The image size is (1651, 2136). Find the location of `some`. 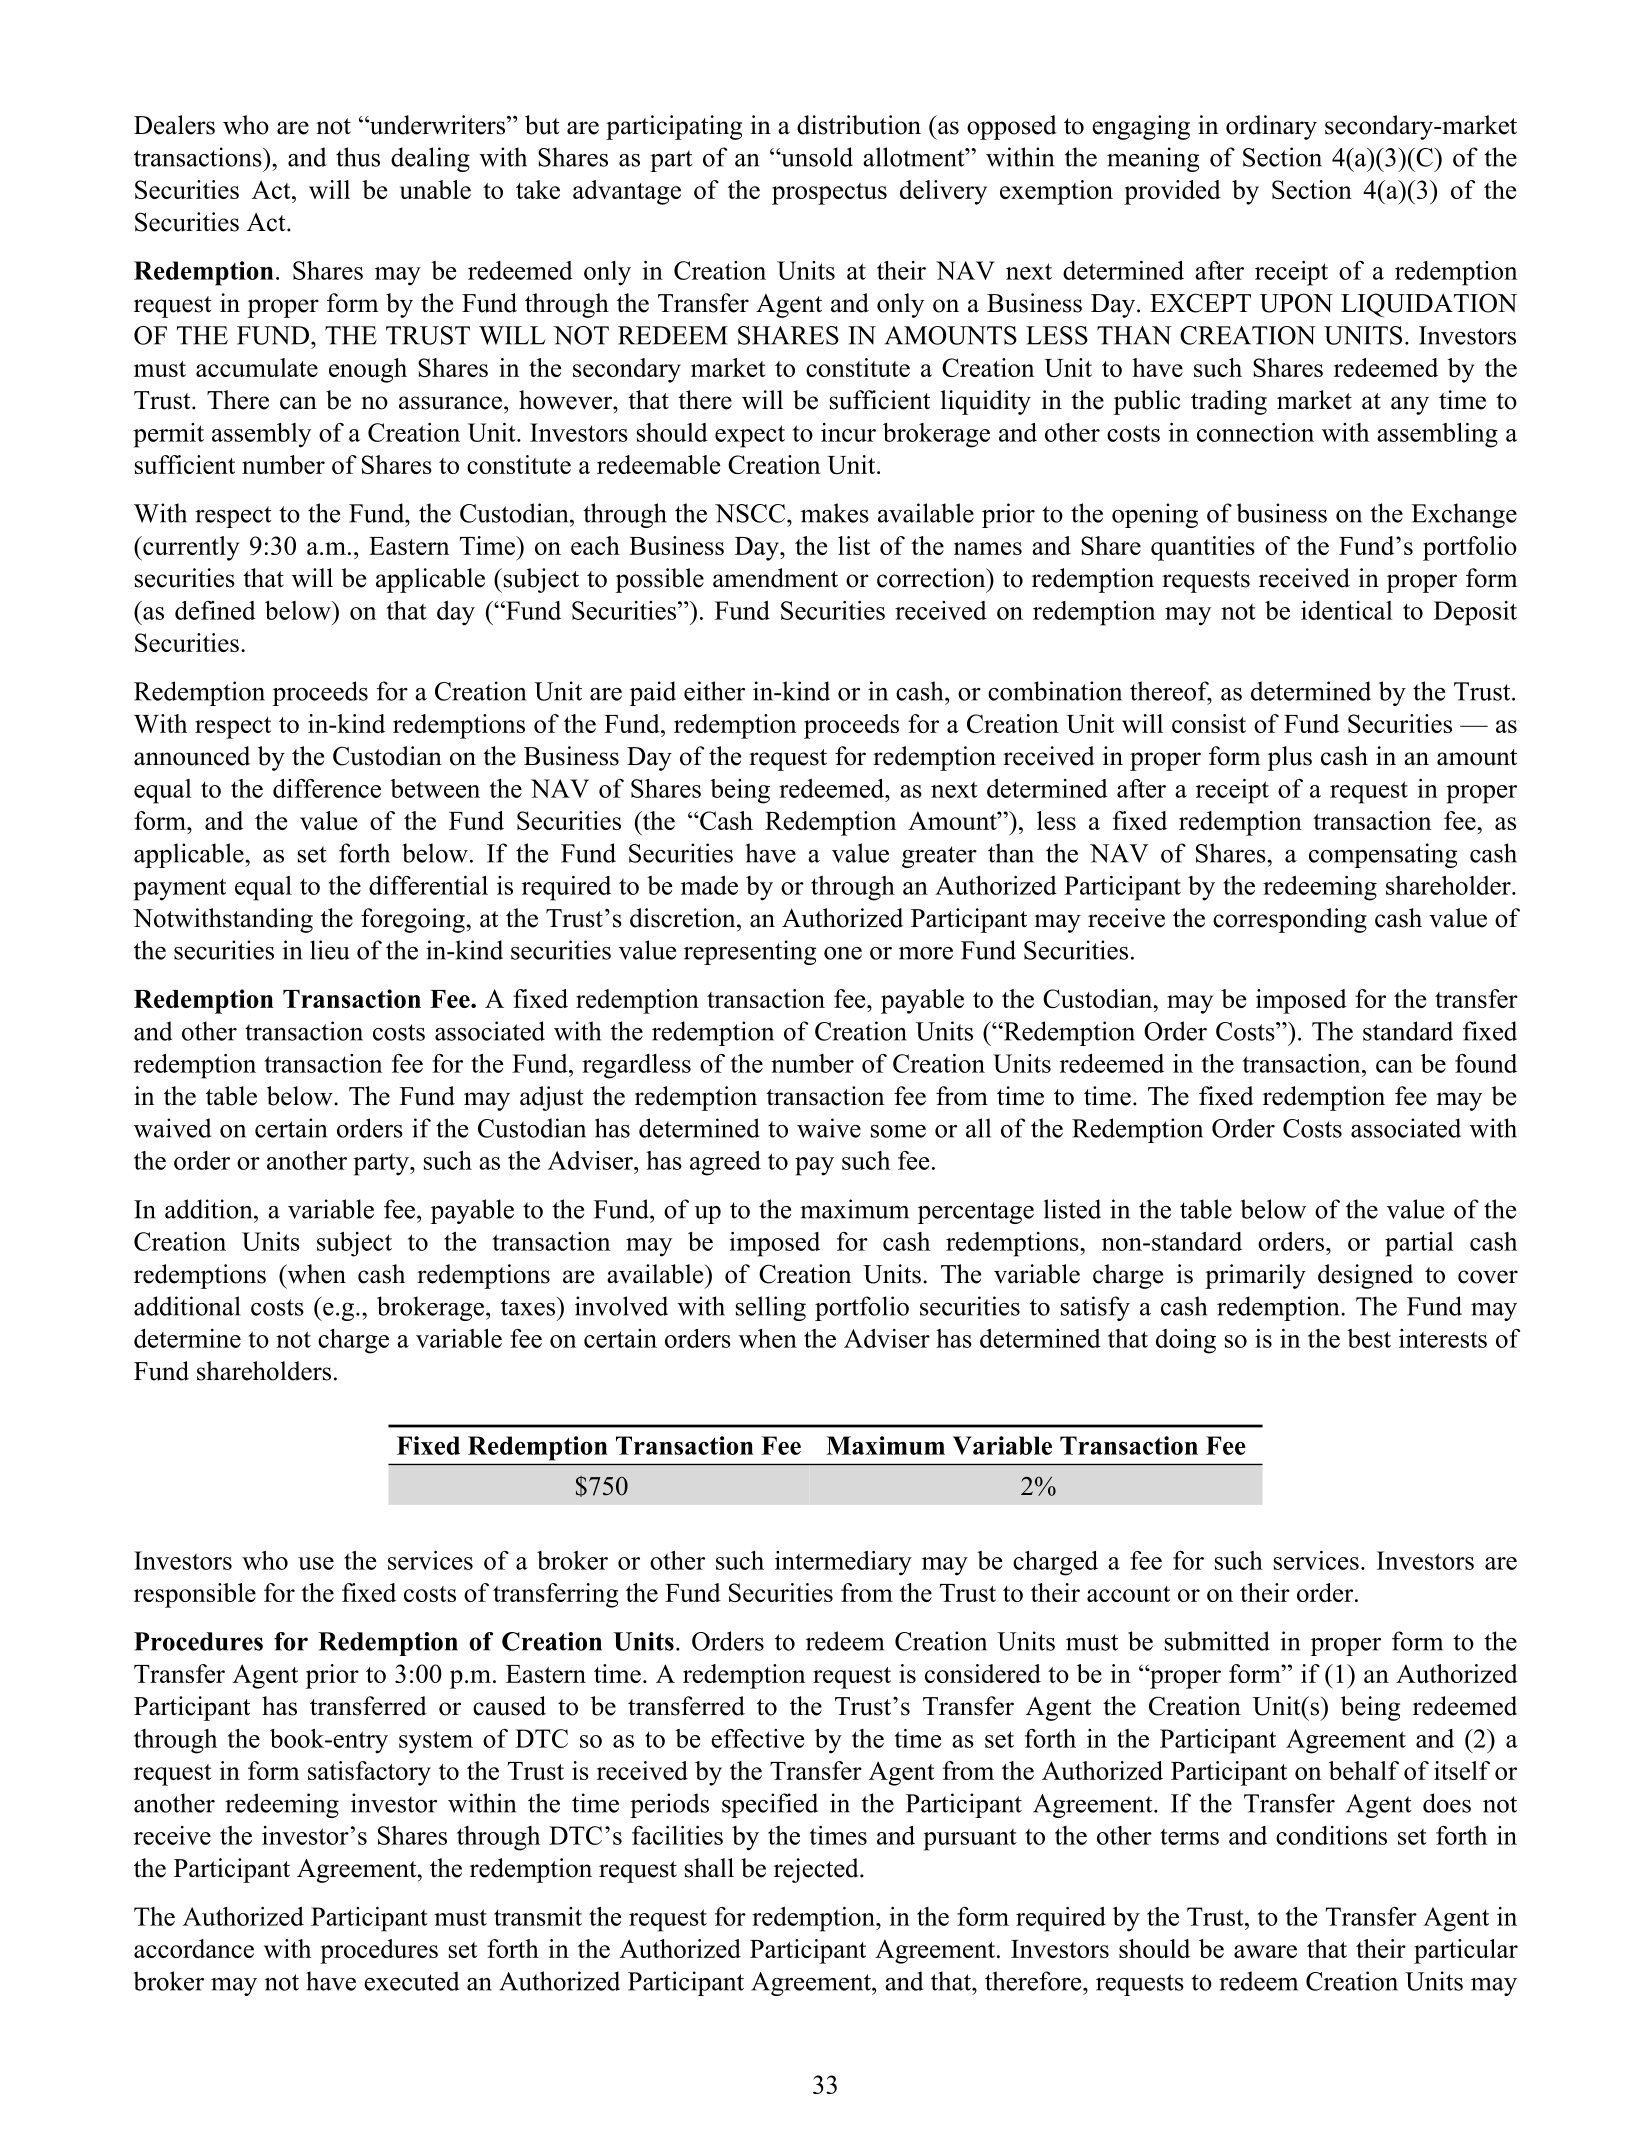

some is located at coordinates (898, 1131).
